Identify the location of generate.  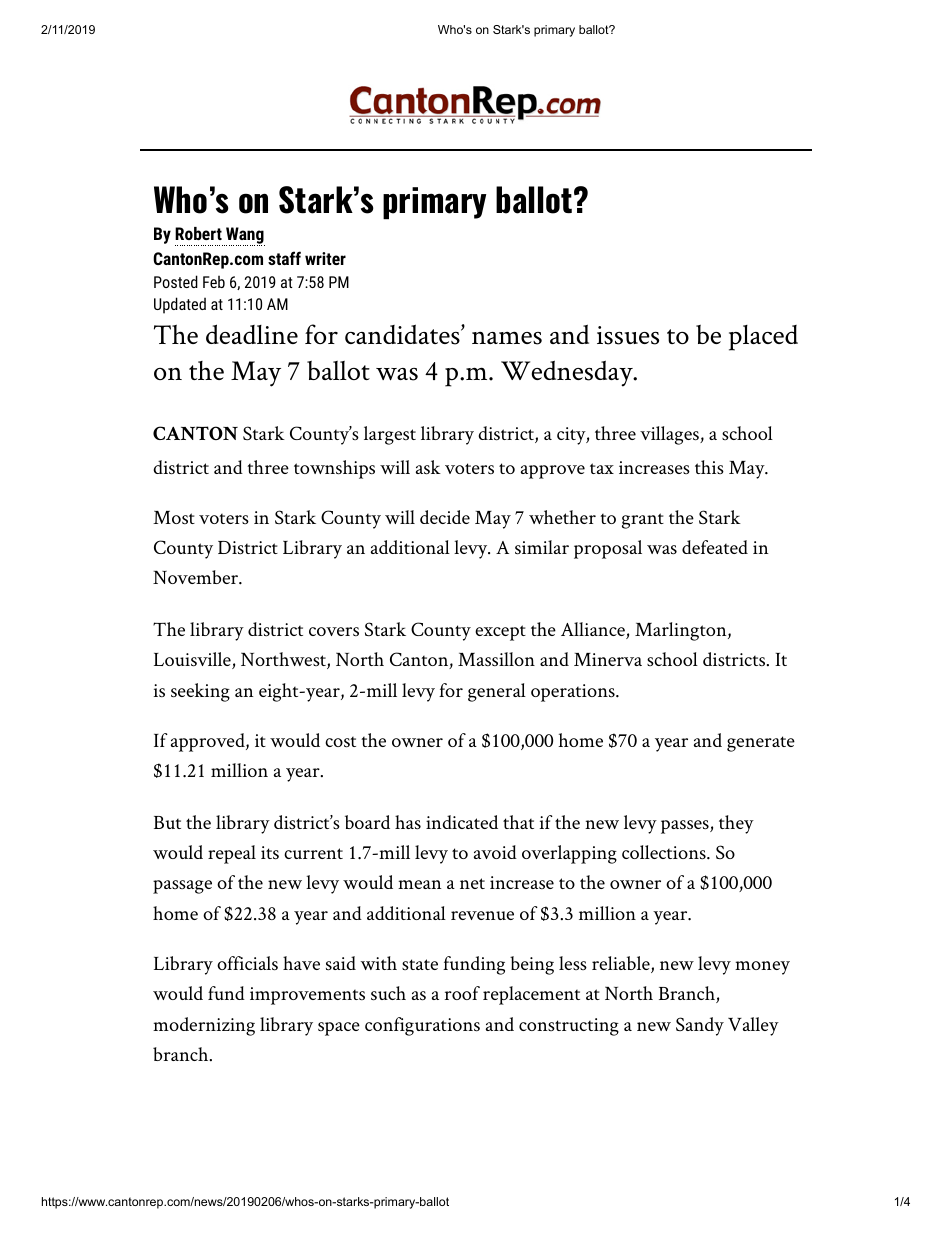
(761, 744).
